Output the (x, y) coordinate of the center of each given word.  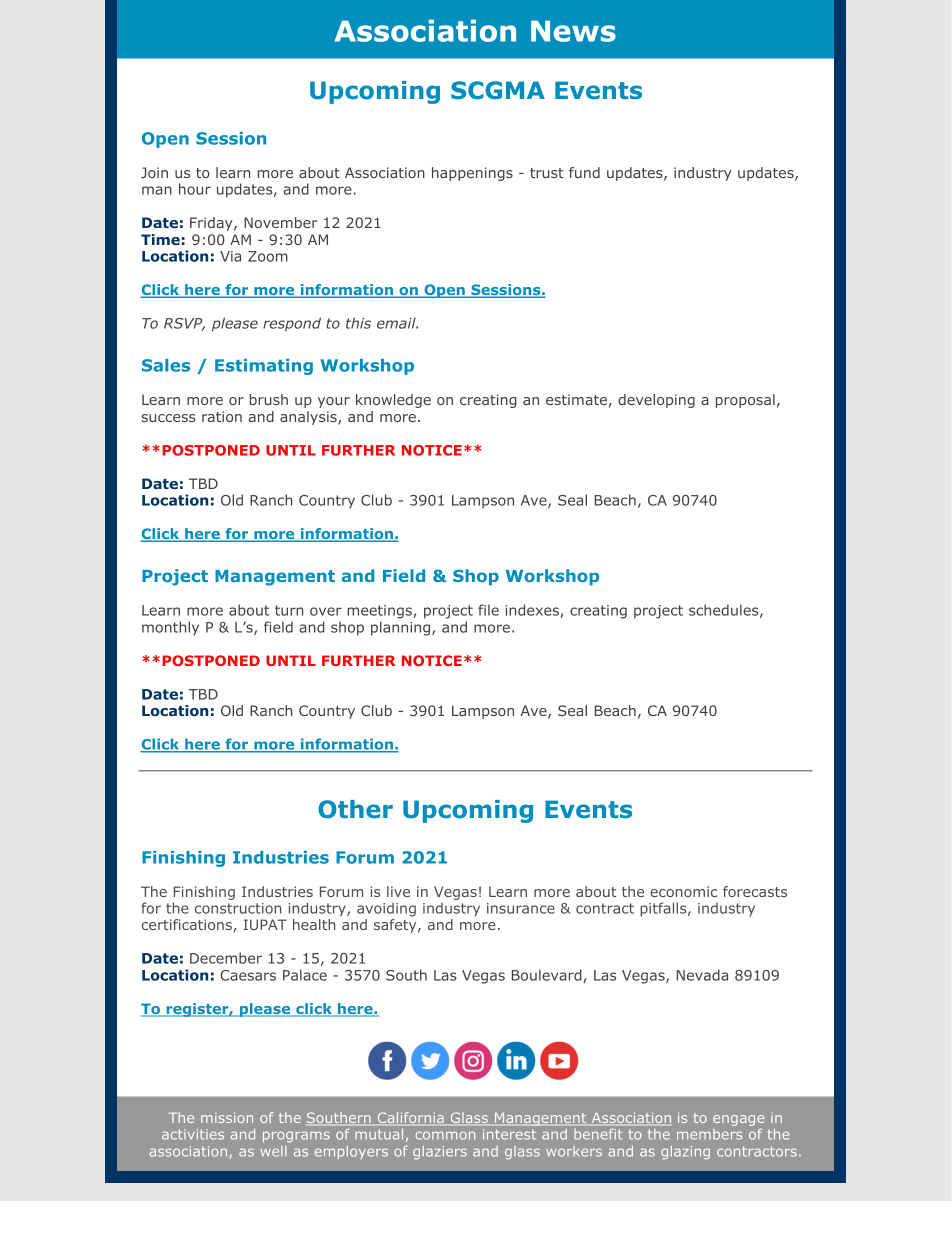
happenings (472, 174)
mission (227, 1117)
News (573, 31)
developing (656, 401)
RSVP (184, 324)
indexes (533, 611)
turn (289, 610)
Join (154, 172)
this (358, 323)
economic (683, 891)
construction (238, 908)
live (398, 891)
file (488, 610)
